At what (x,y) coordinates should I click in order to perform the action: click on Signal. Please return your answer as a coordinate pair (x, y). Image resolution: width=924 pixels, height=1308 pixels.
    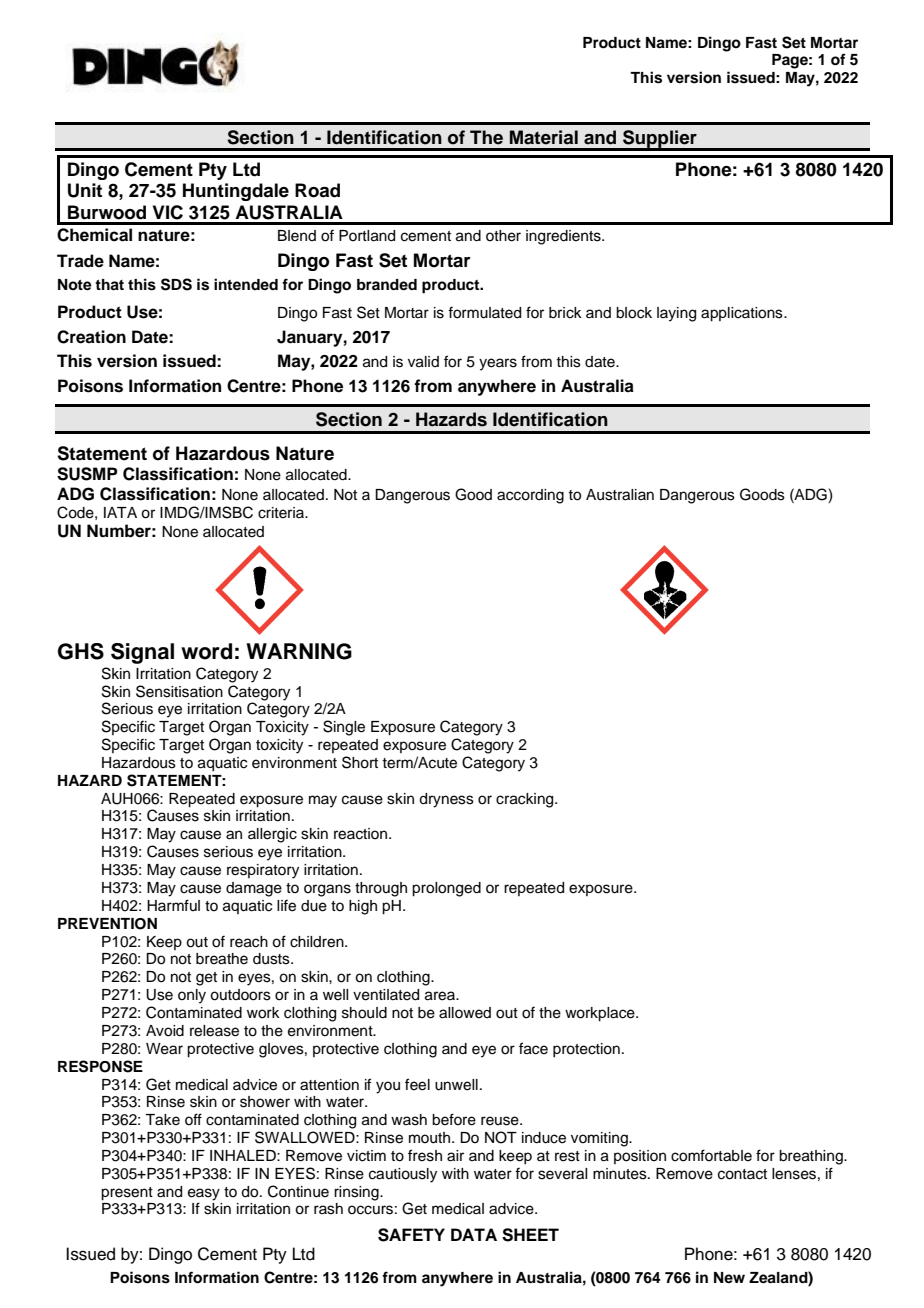
    Looking at the image, I should click on (142, 653).
